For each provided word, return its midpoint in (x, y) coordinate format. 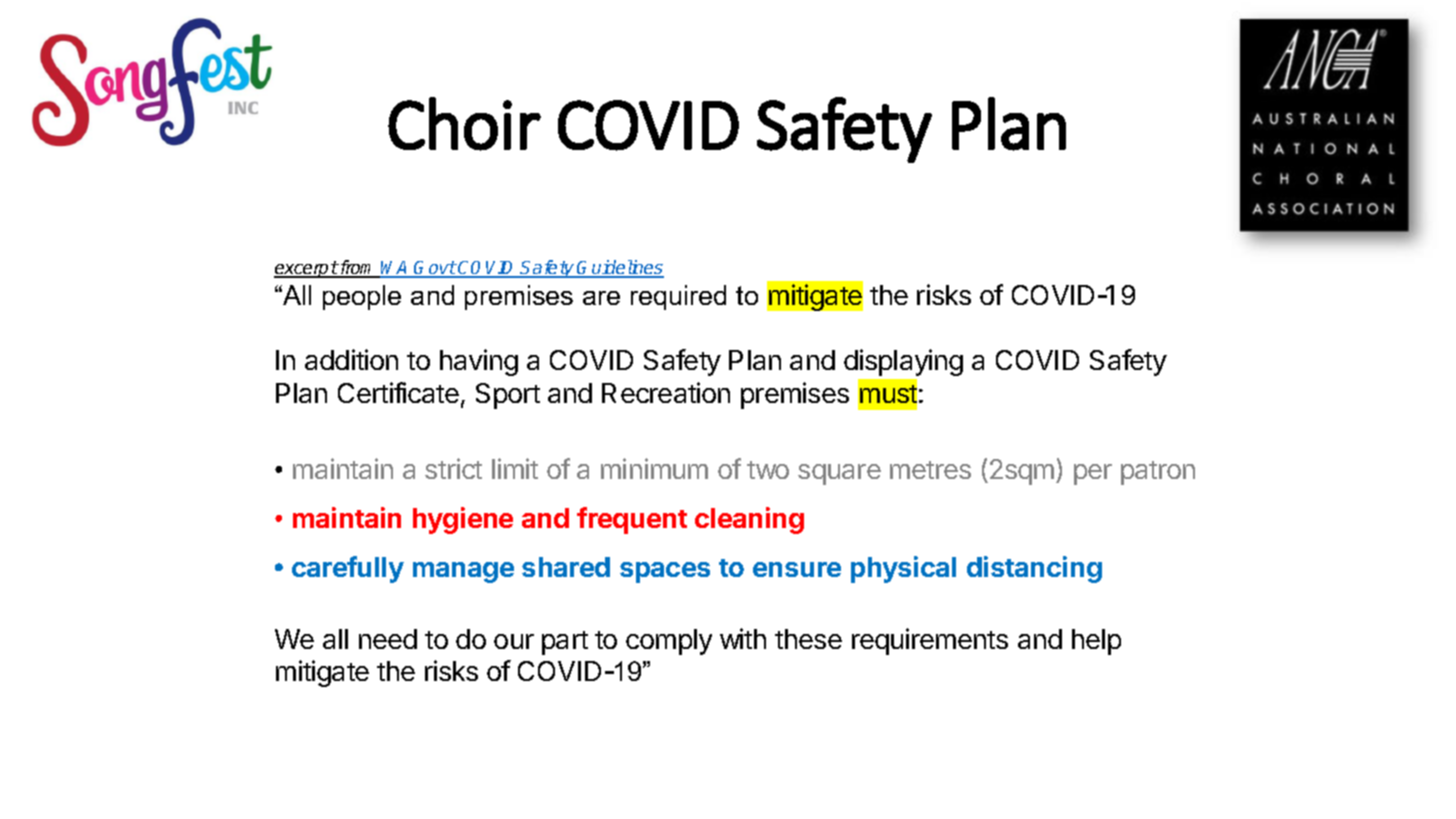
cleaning (749, 520)
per (1093, 474)
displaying (903, 362)
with (743, 638)
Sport (508, 396)
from (358, 268)
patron (1158, 473)
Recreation (666, 392)
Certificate (398, 392)
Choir (464, 124)
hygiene (463, 520)
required (678, 297)
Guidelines (620, 268)
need (388, 639)
